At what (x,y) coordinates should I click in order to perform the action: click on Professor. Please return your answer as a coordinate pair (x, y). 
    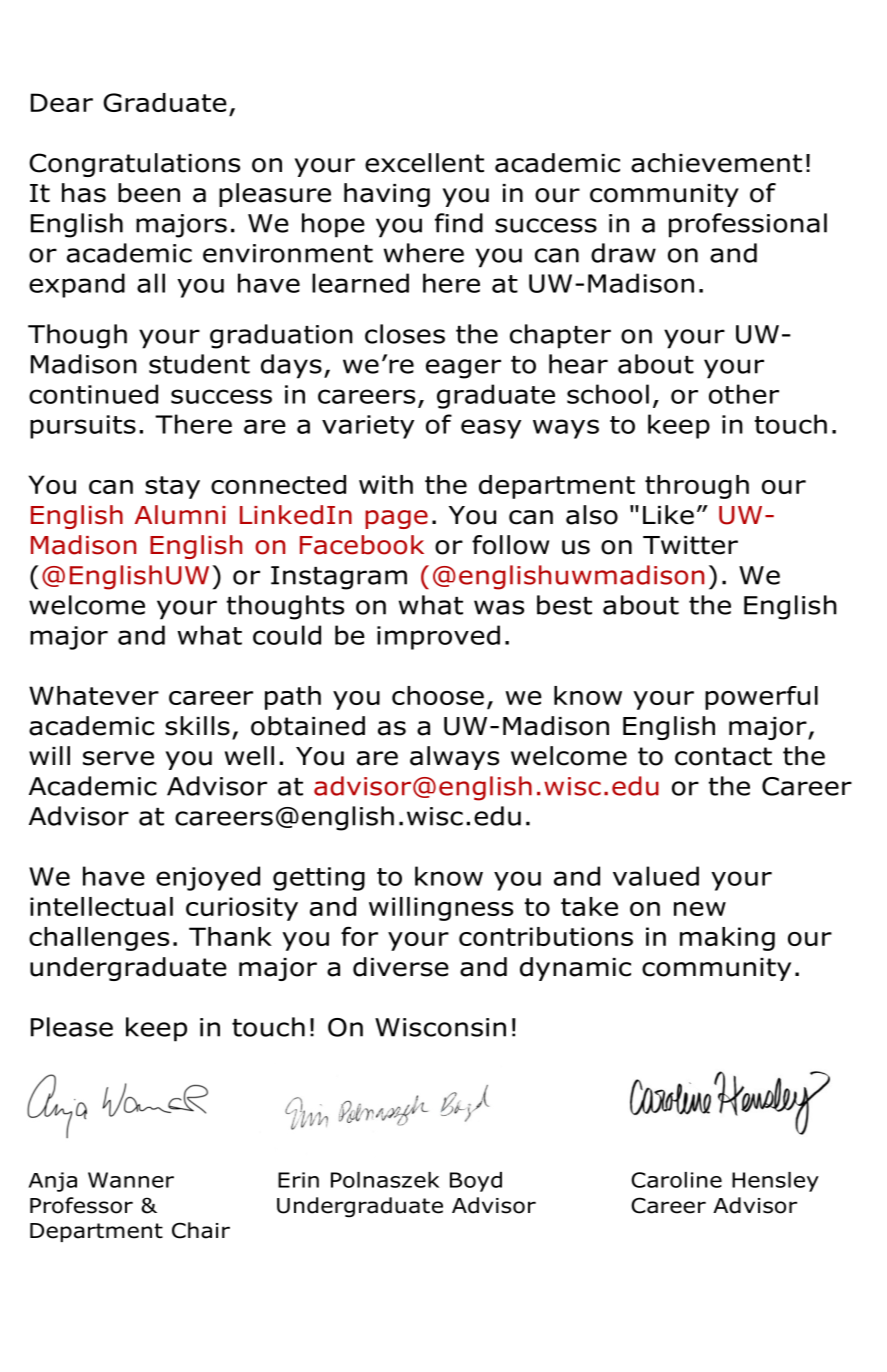
    Looking at the image, I should click on (81, 1205).
